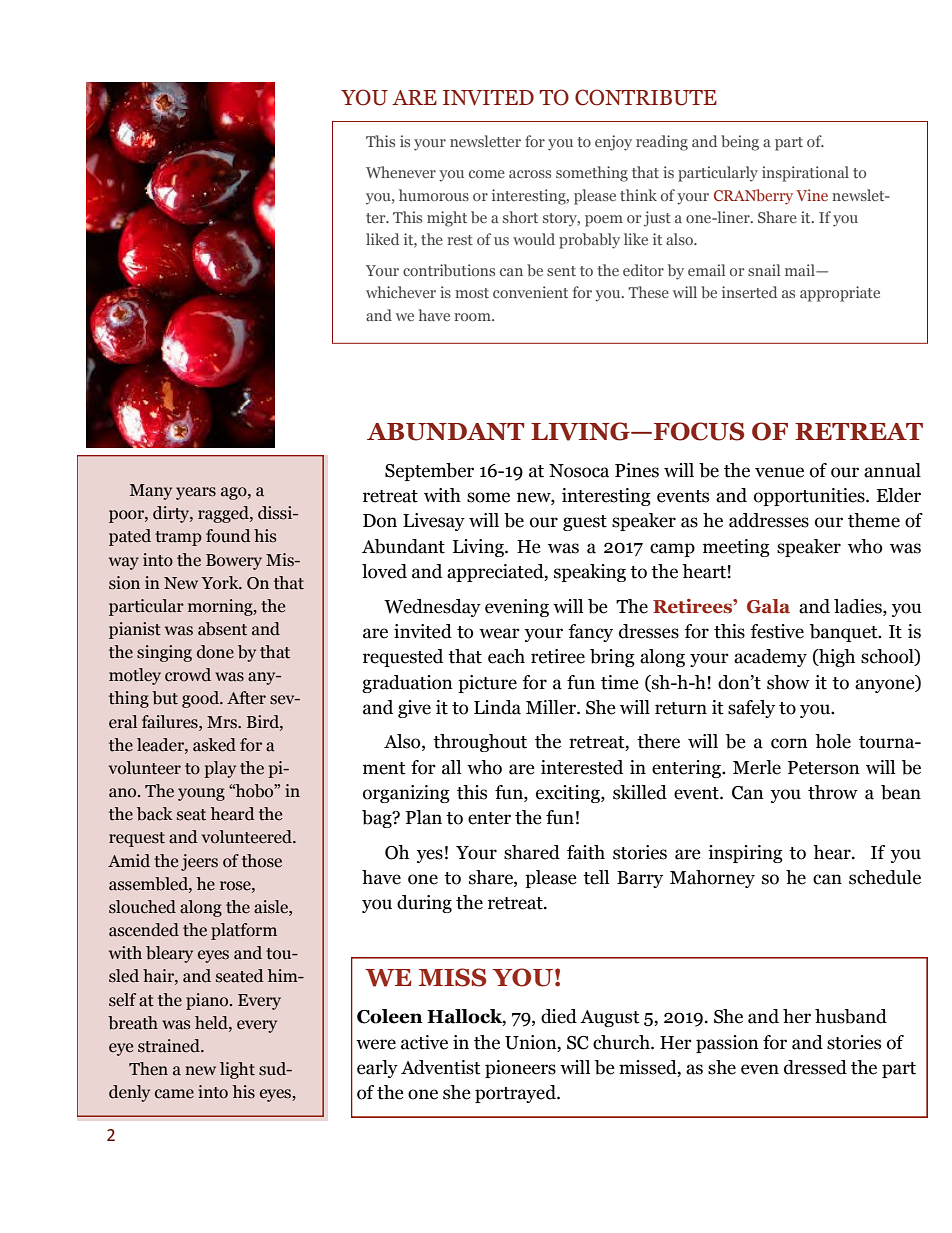 Image resolution: width=952 pixels, height=1233 pixels. What do you see at coordinates (530, 174) in the document?
I see `across` at bounding box center [530, 174].
